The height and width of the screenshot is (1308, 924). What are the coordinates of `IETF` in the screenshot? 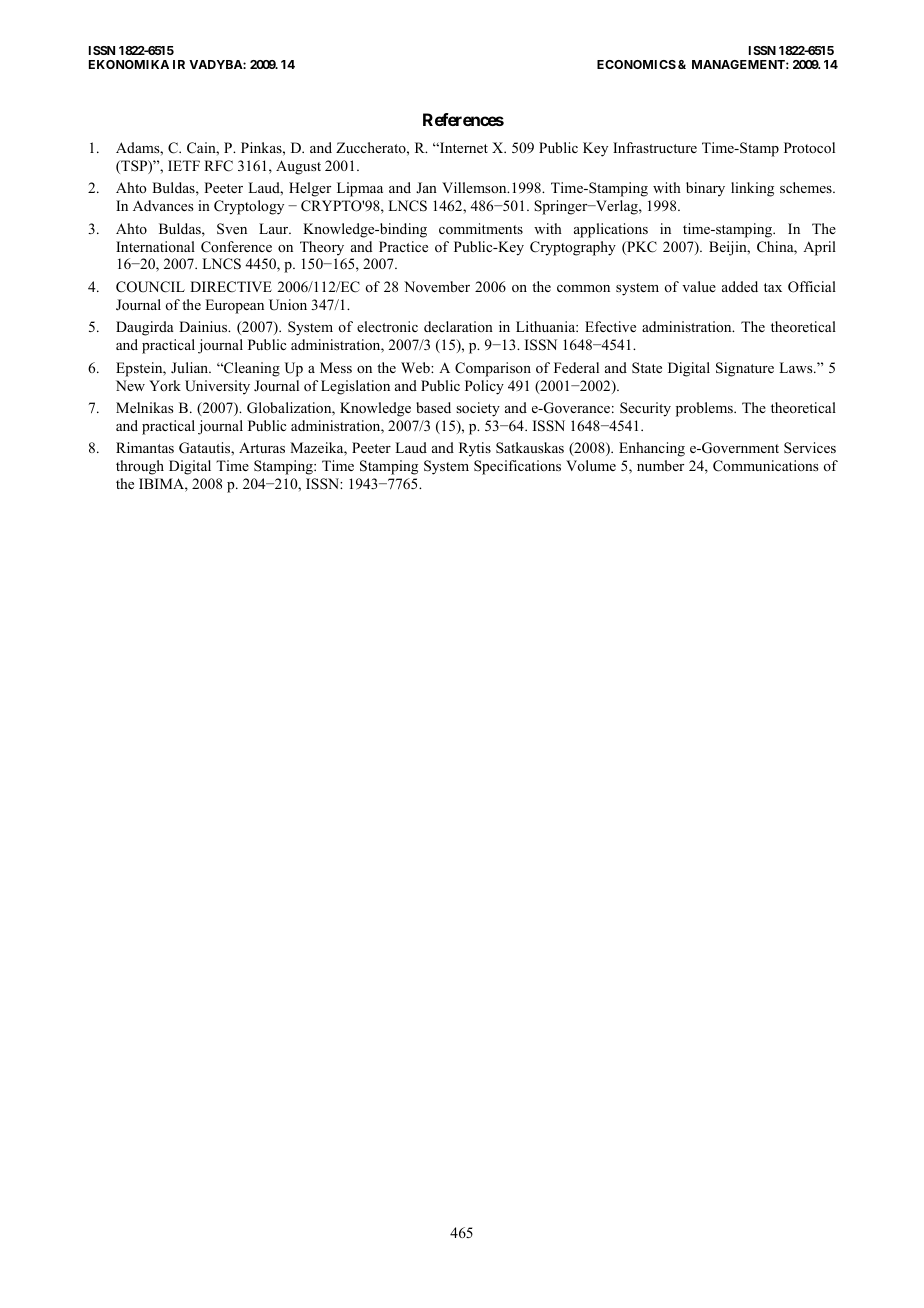 It's located at (184, 165).
